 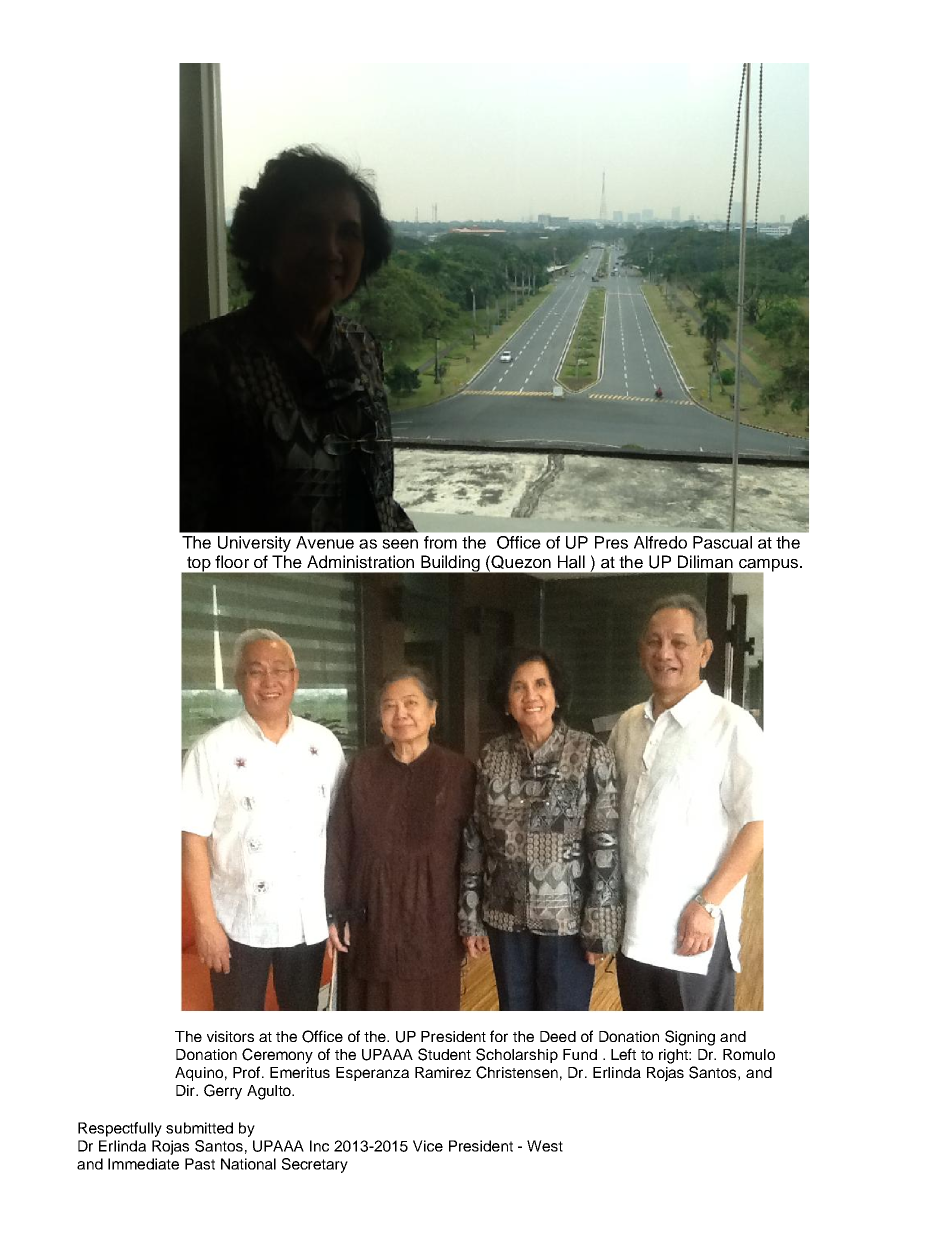 I want to click on floor, so click(x=232, y=561).
